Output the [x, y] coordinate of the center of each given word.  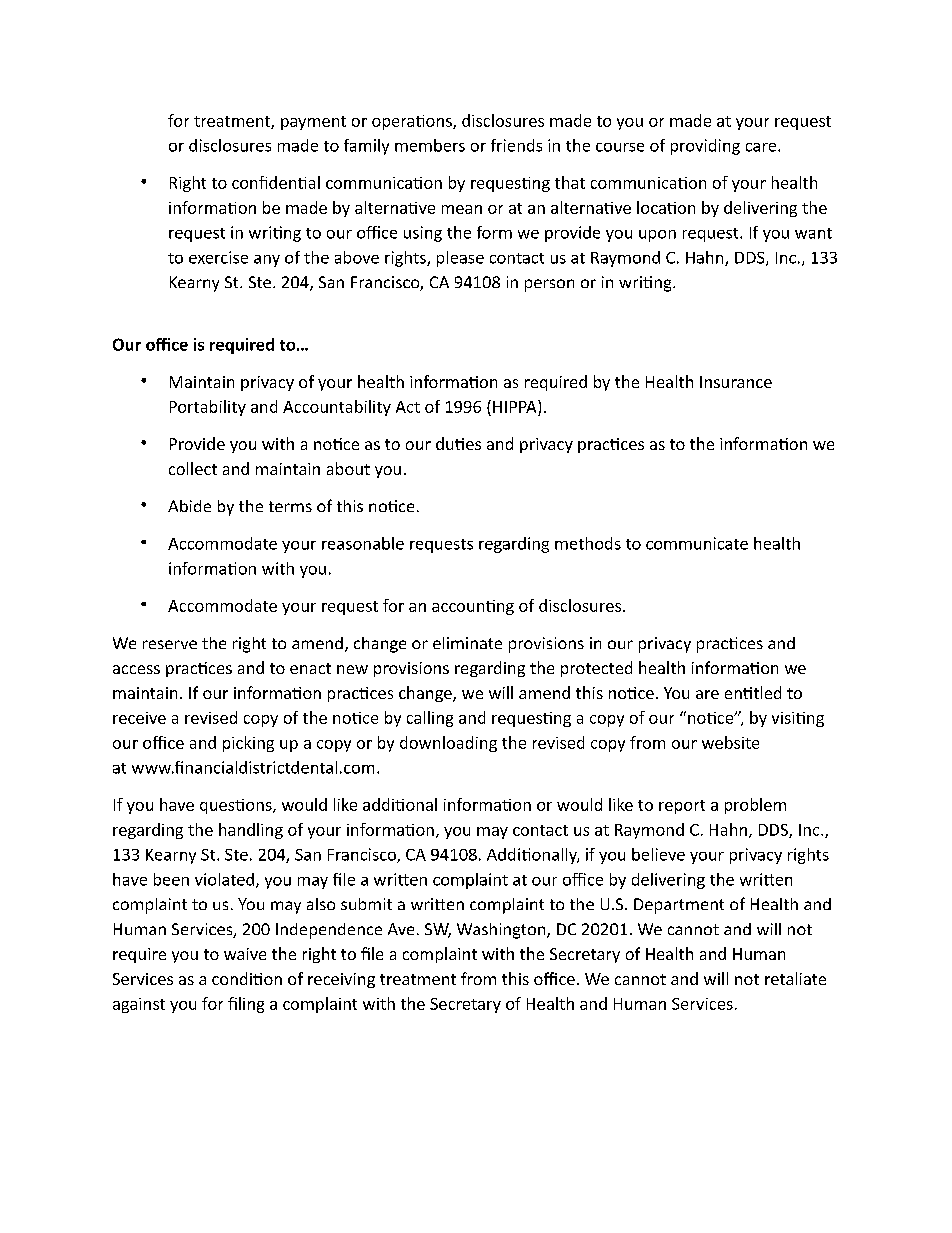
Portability [208, 408]
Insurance [736, 382]
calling [430, 719]
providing [705, 147]
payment [313, 123]
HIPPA [516, 406]
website [730, 742]
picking [248, 744]
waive [245, 954]
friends [516, 145]
